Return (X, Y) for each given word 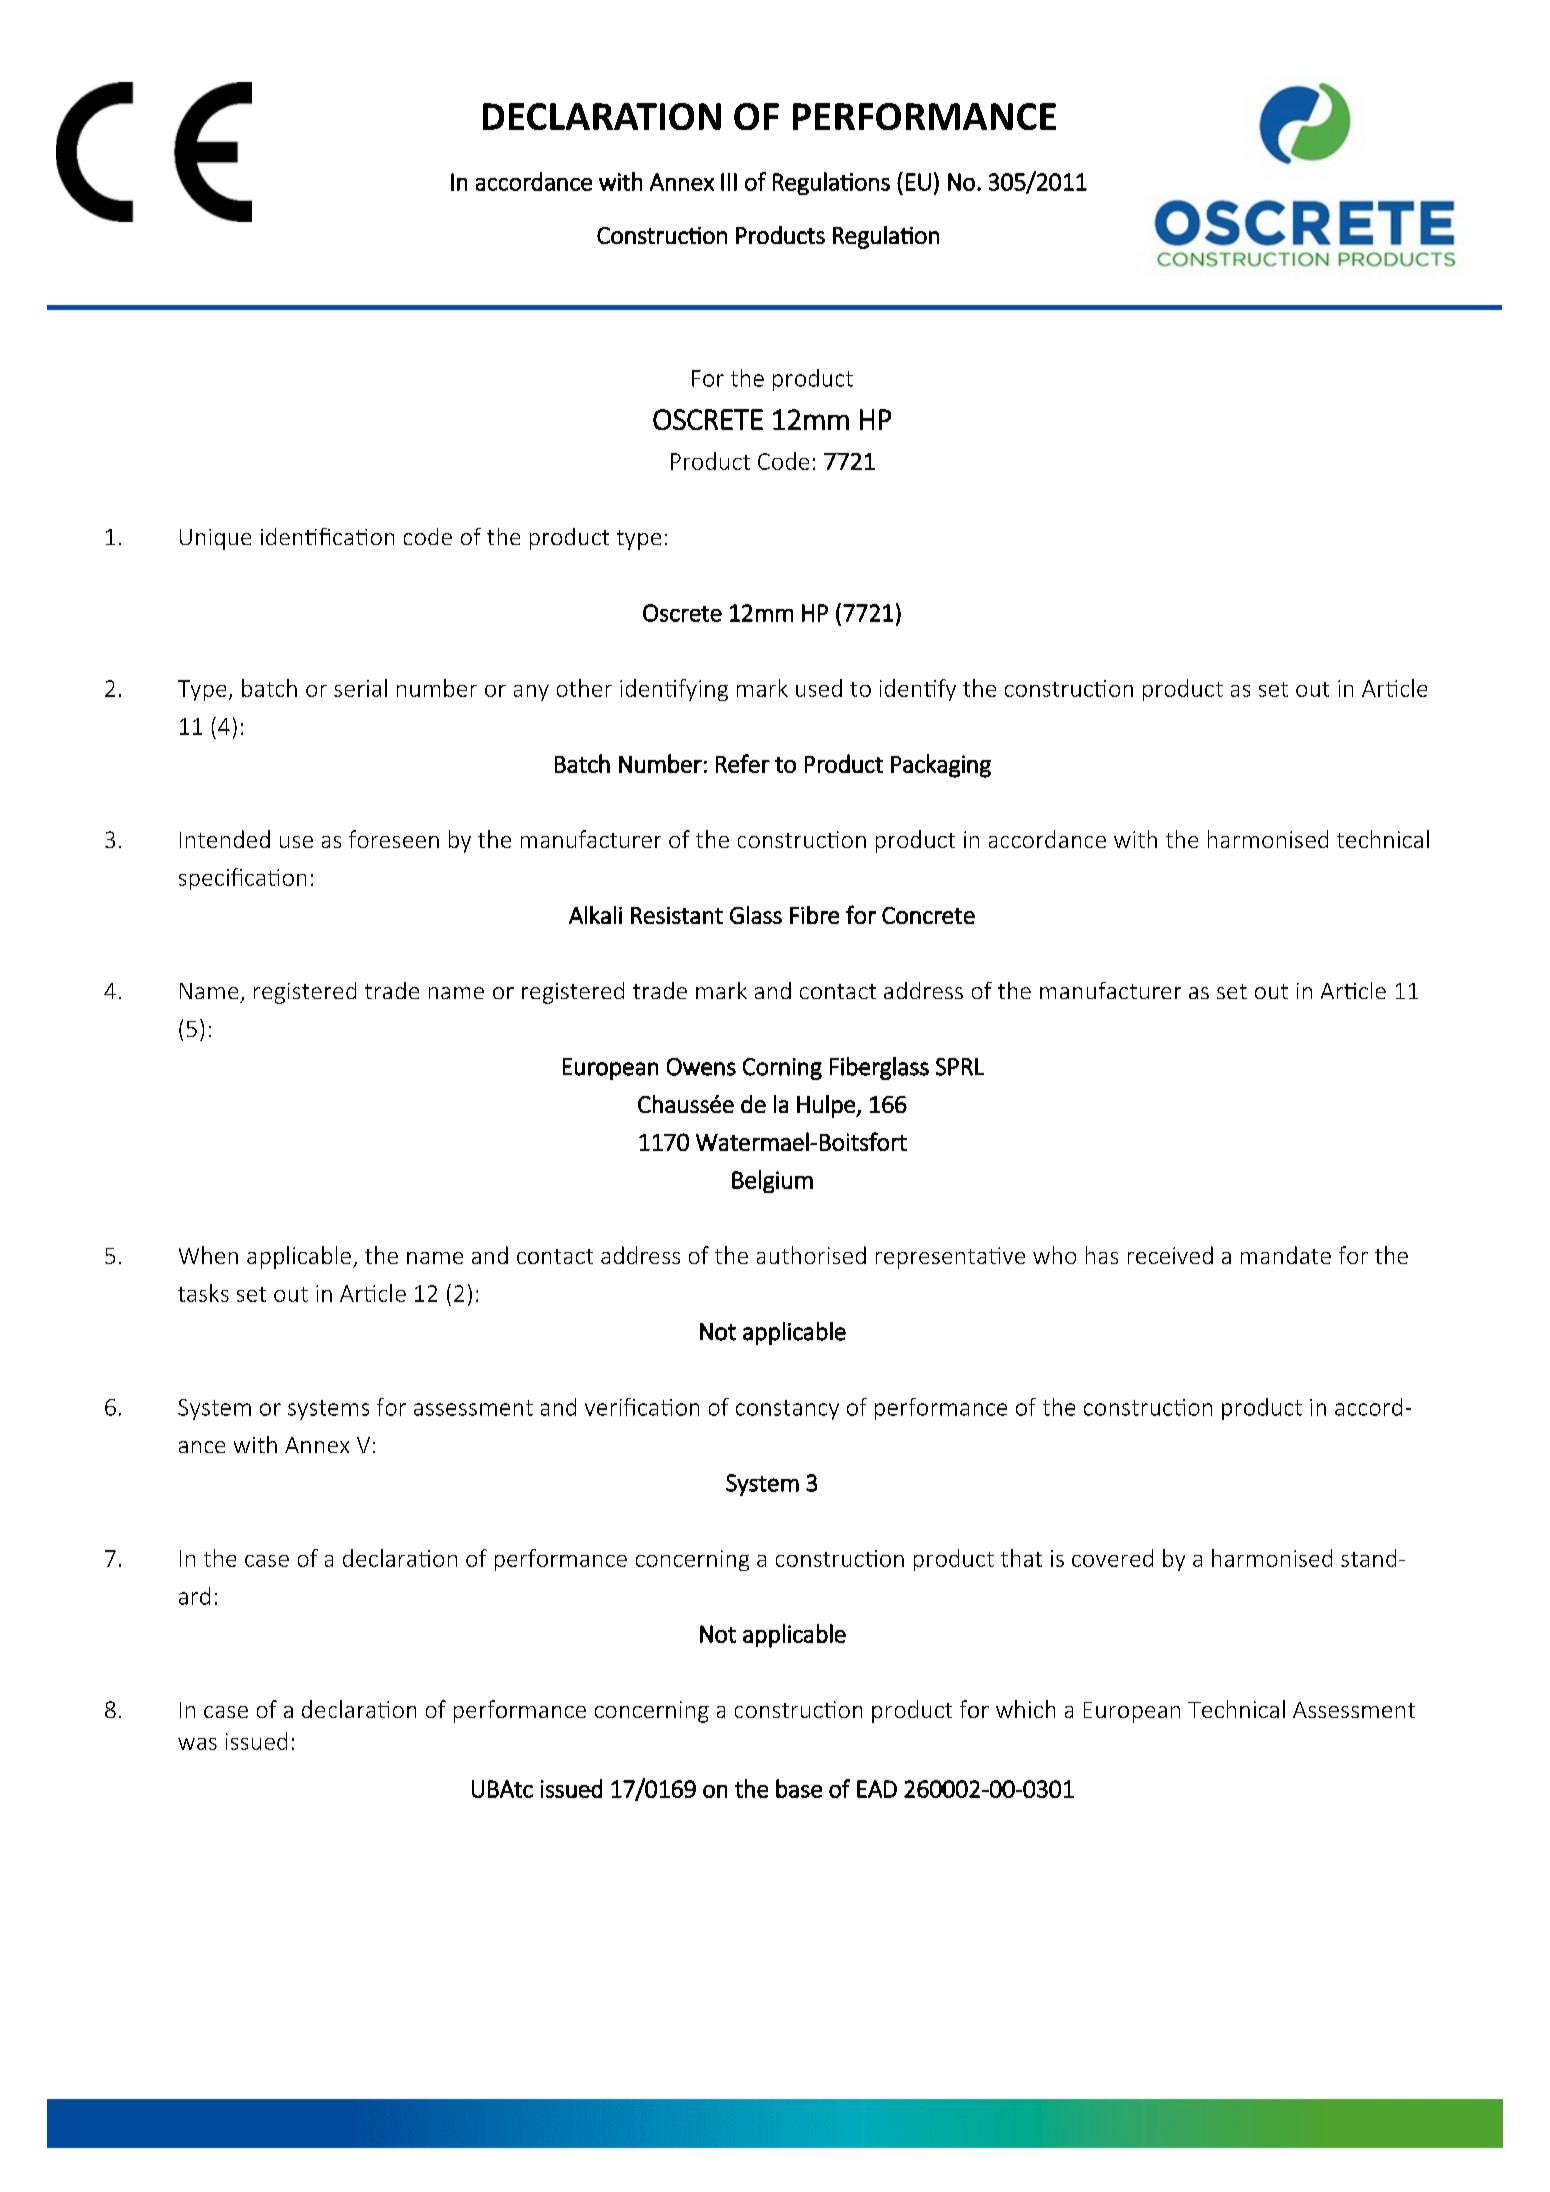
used (819, 688)
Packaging (941, 766)
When (208, 1255)
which (1025, 1709)
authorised (811, 1255)
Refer (743, 763)
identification (327, 536)
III (729, 182)
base (799, 1788)
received (1170, 1255)
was (197, 1744)
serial (360, 688)
